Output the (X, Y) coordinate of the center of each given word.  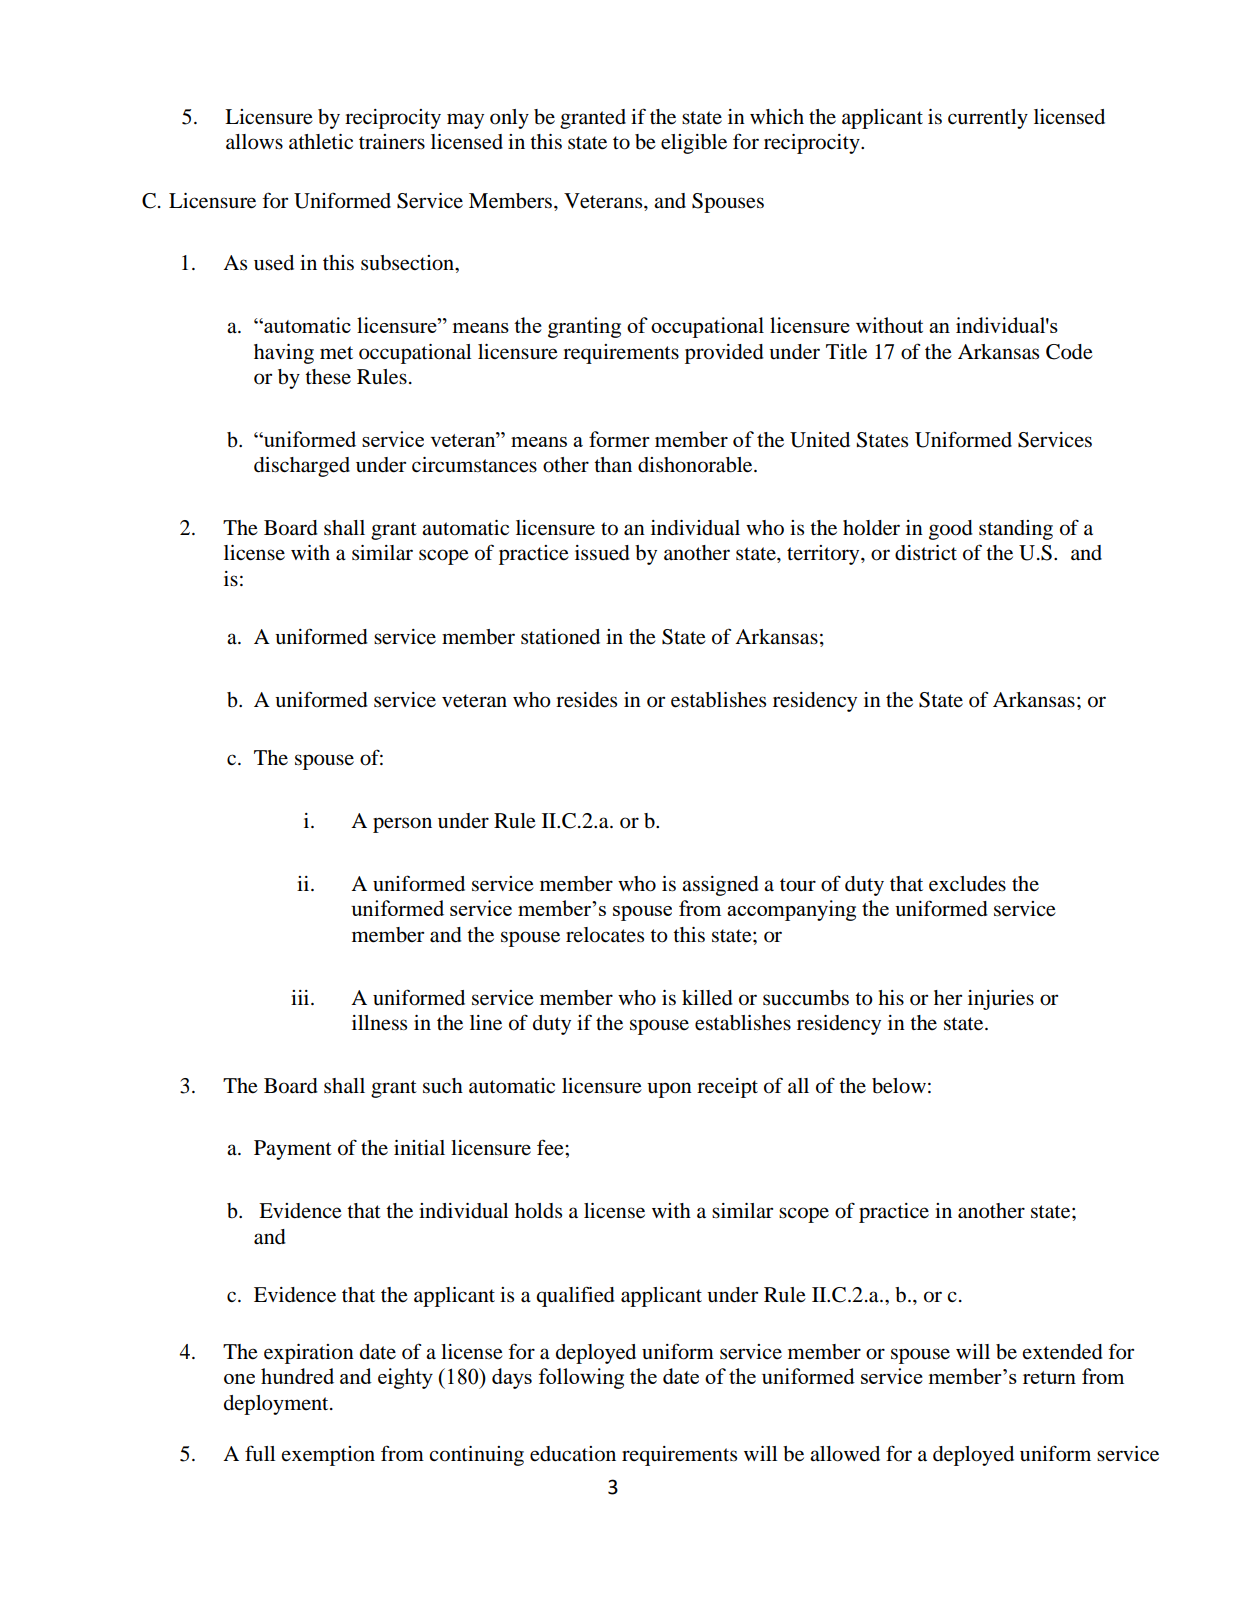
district (926, 553)
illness (379, 1023)
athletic (321, 142)
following (581, 1378)
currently (988, 119)
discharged (302, 467)
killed (707, 998)
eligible (694, 144)
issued (602, 553)
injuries (1001, 1000)
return (1049, 1377)
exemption (328, 1456)
